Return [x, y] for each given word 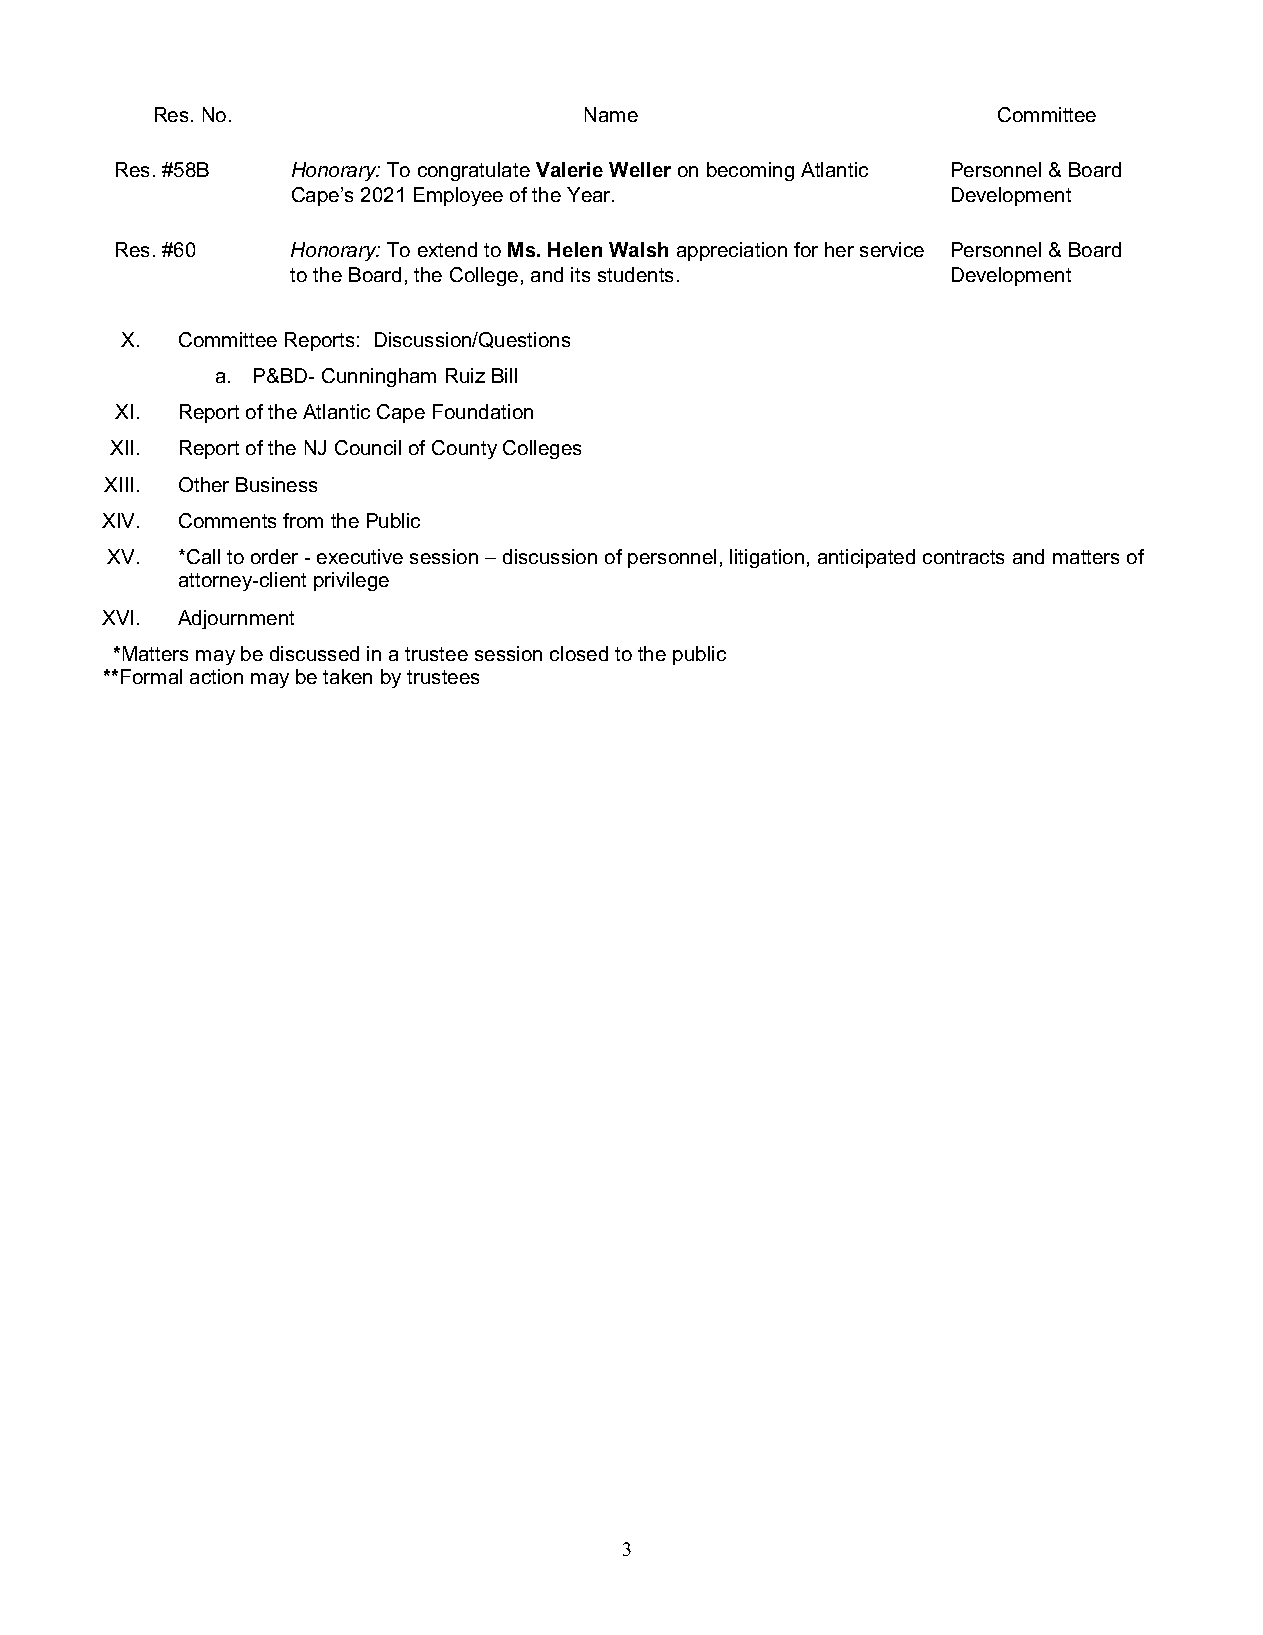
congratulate [474, 171]
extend [447, 249]
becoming [750, 171]
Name [611, 114]
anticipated [866, 558]
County [464, 449]
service [892, 249]
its [580, 274]
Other [204, 484]
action [216, 676]
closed [579, 653]
